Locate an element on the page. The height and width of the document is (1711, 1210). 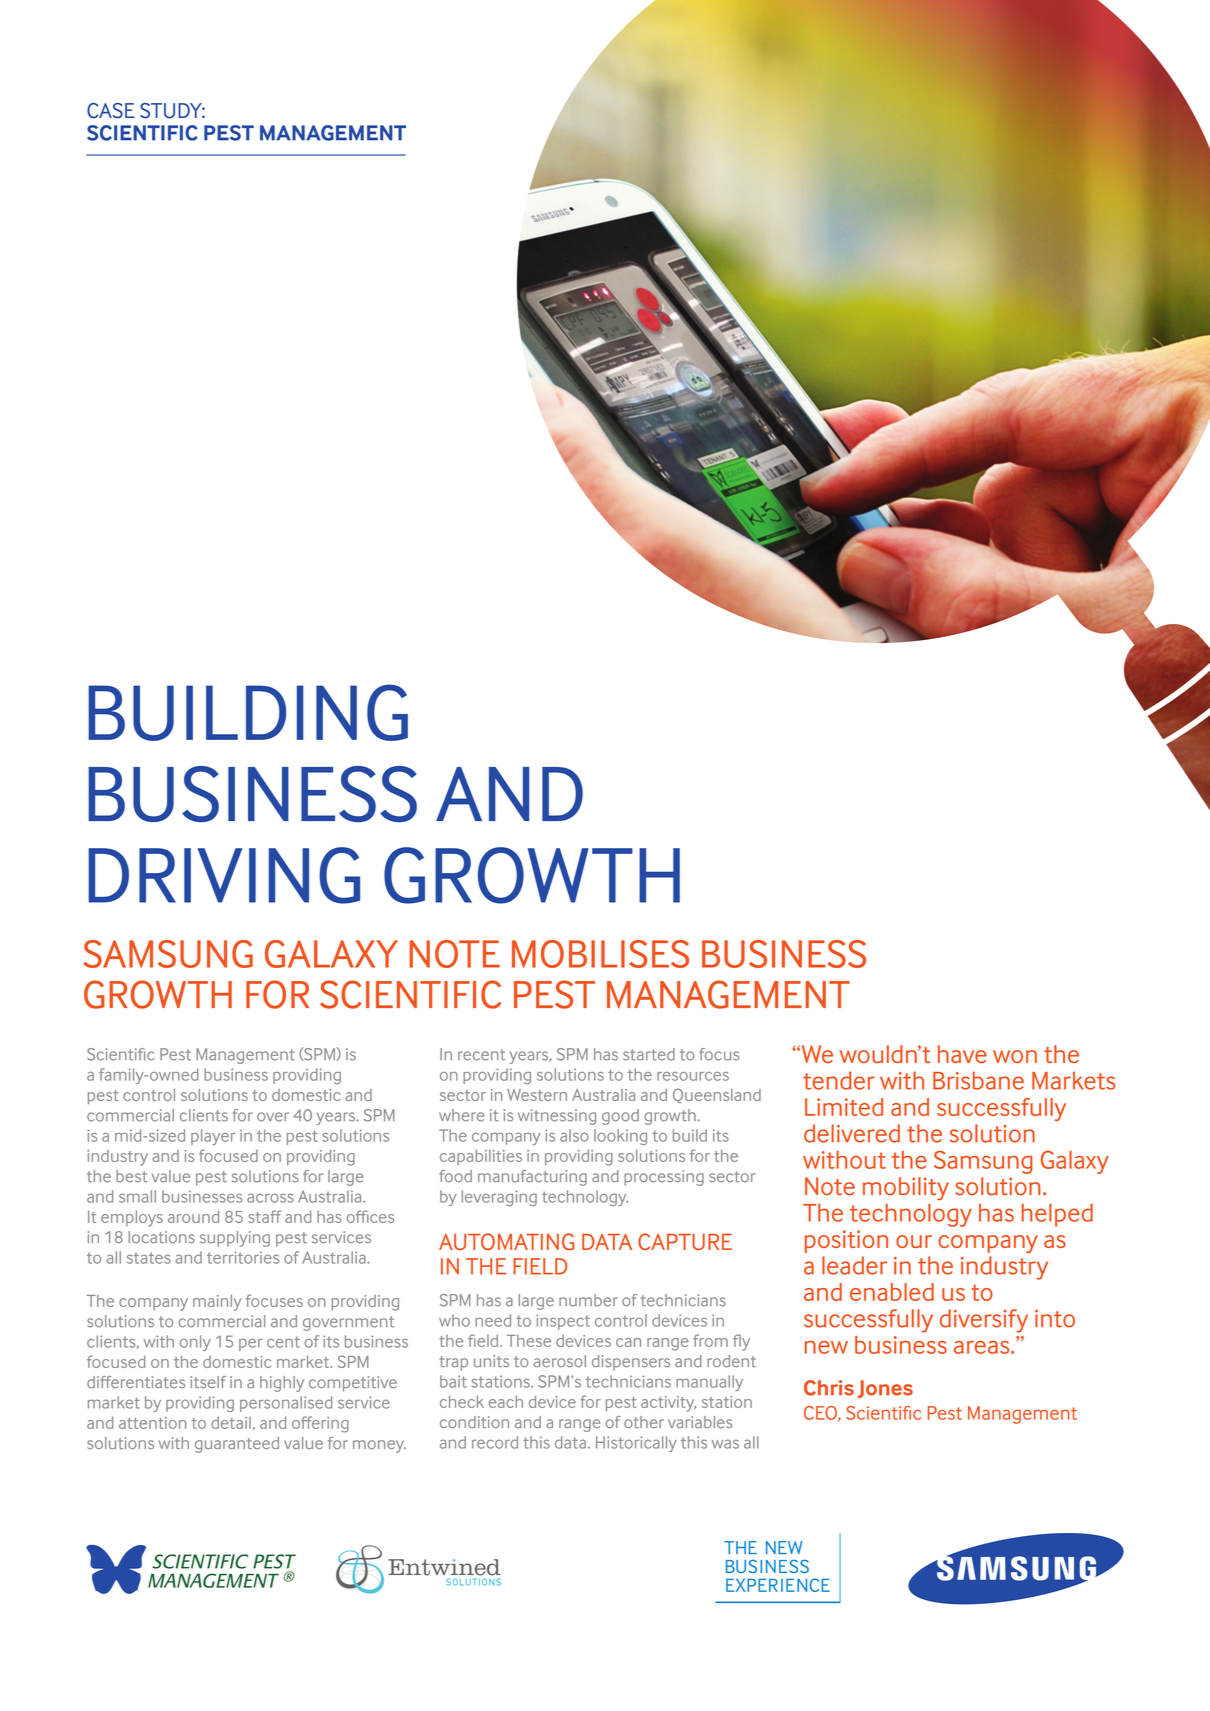
detail is located at coordinates (231, 1422).
